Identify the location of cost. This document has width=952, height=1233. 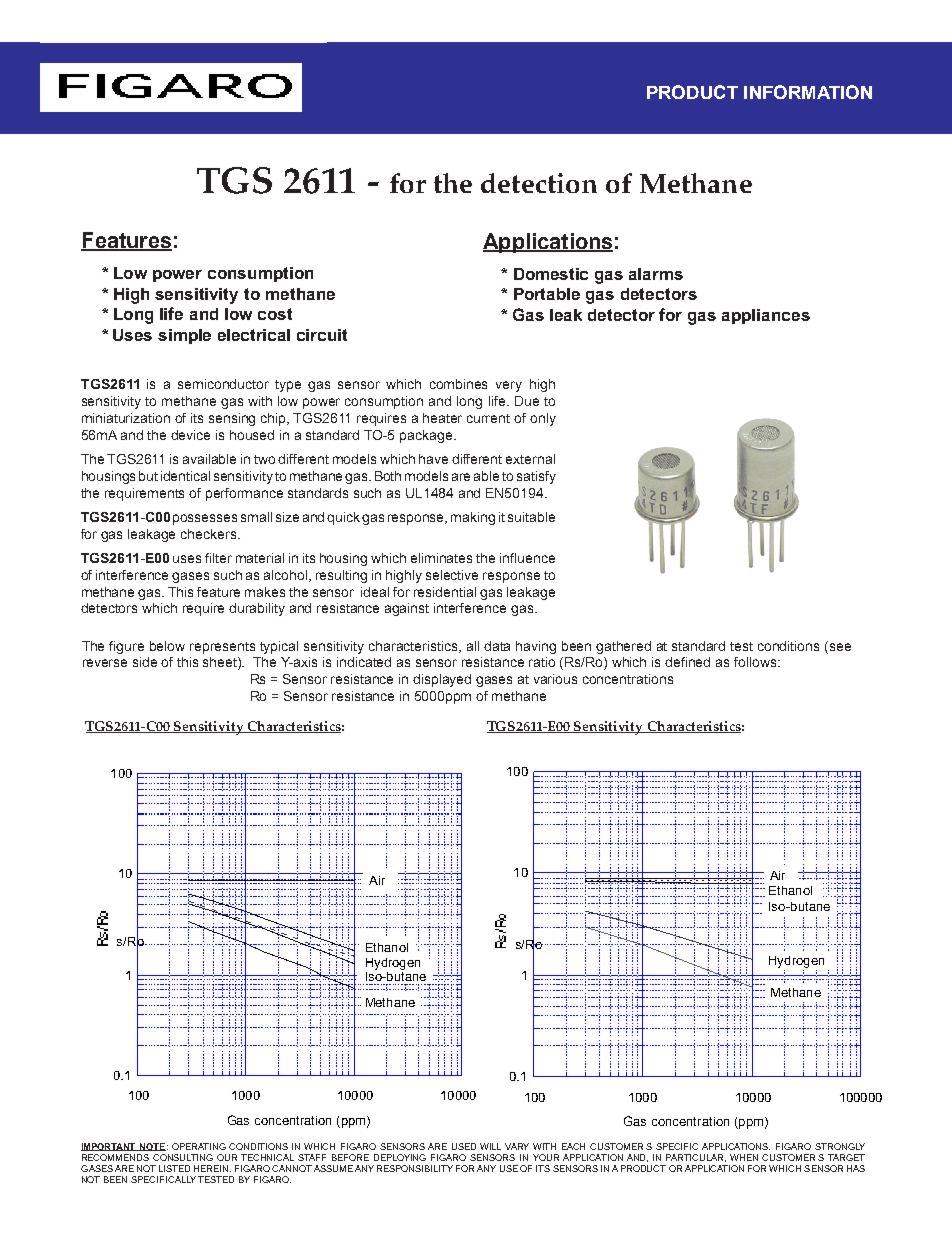
(275, 314).
